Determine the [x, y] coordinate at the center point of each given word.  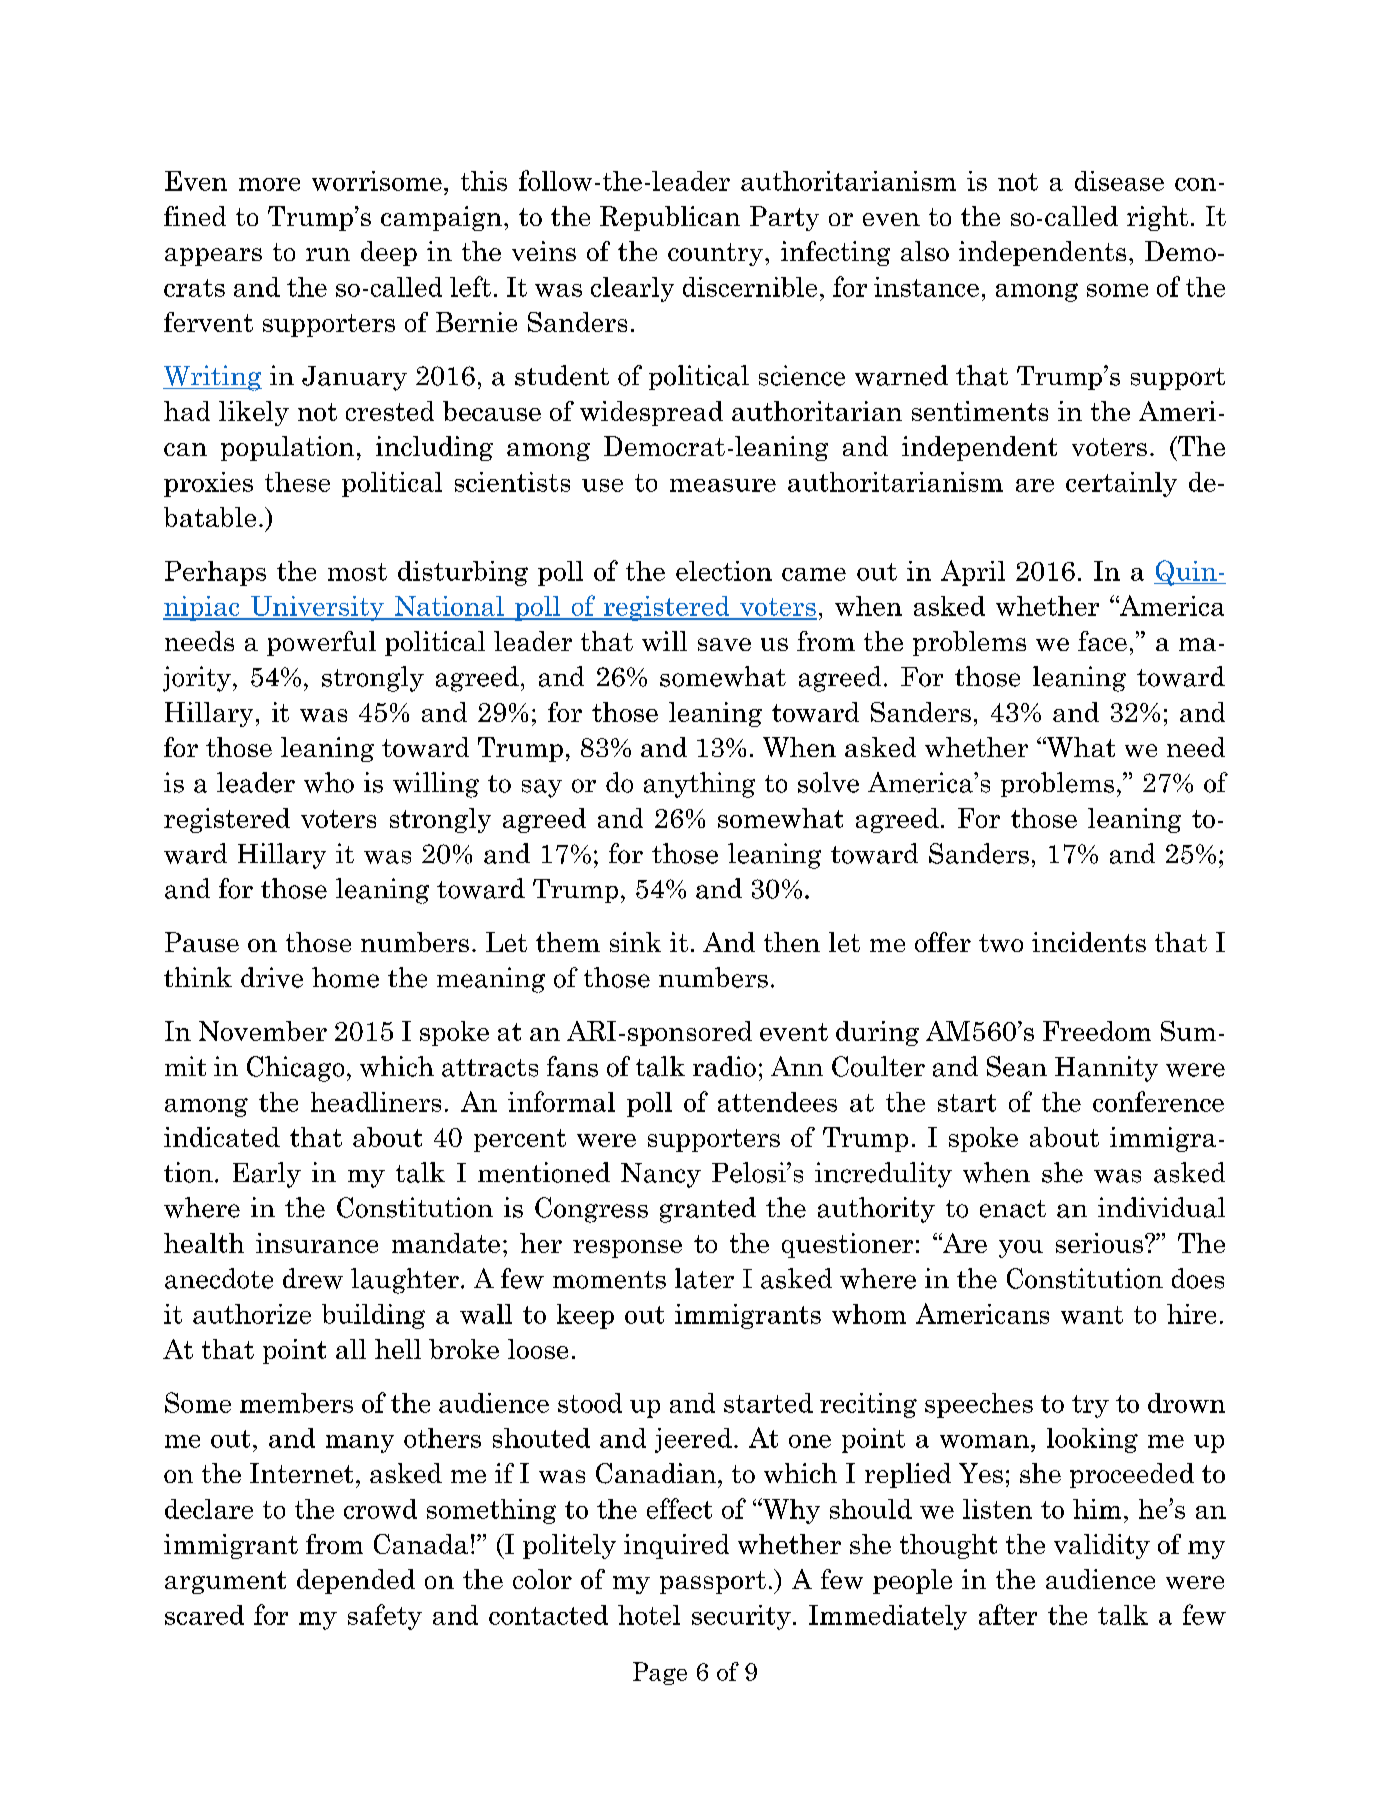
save [724, 644]
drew [313, 1278]
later [704, 1278]
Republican [670, 218]
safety [385, 1617]
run [328, 254]
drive [272, 977]
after [1008, 1614]
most [357, 572]
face [1102, 641]
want [1092, 1315]
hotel [649, 1615]
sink [635, 942]
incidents [1089, 942]
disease [1119, 181]
